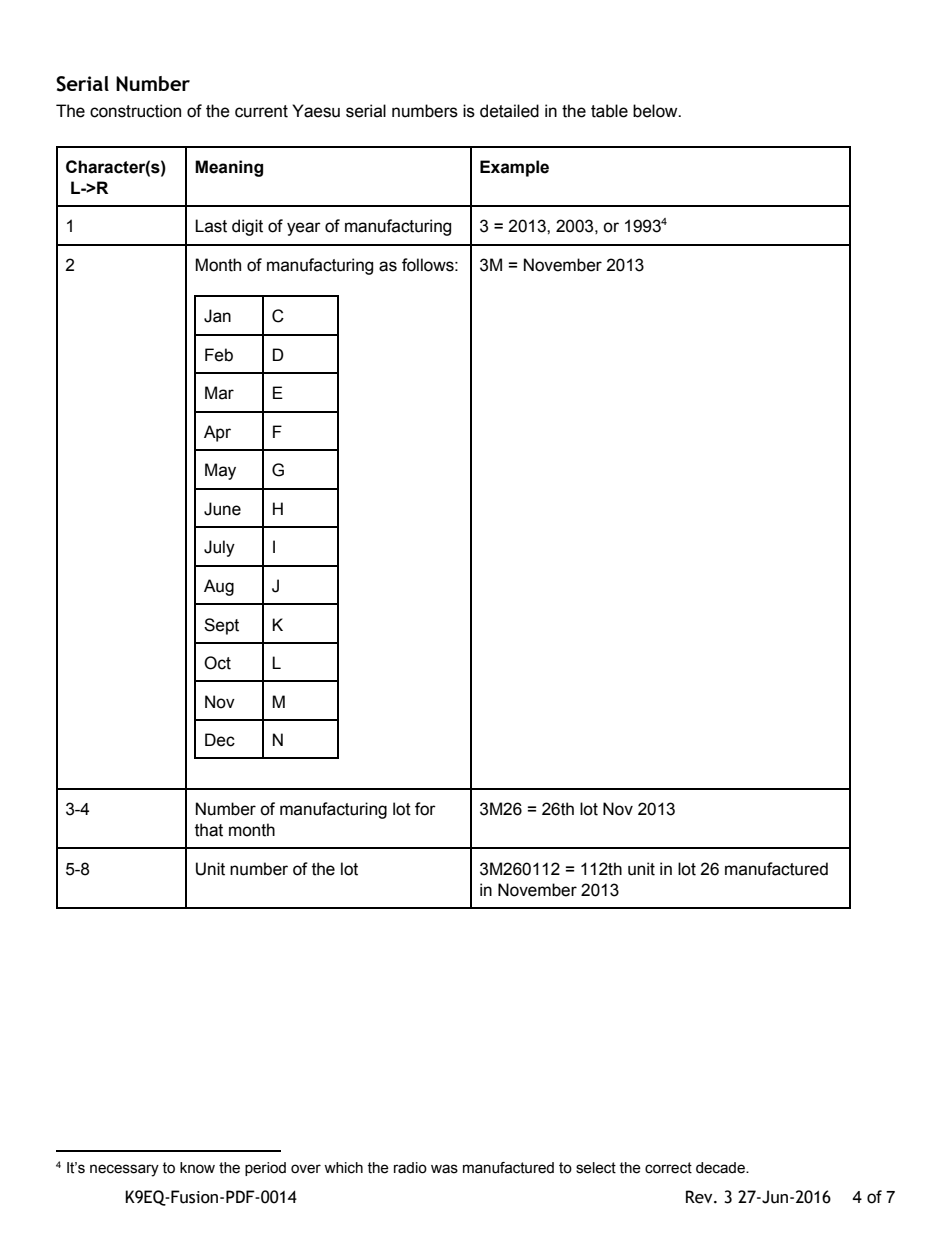 The height and width of the screenshot is (1233, 952). I want to click on select, so click(596, 1168).
